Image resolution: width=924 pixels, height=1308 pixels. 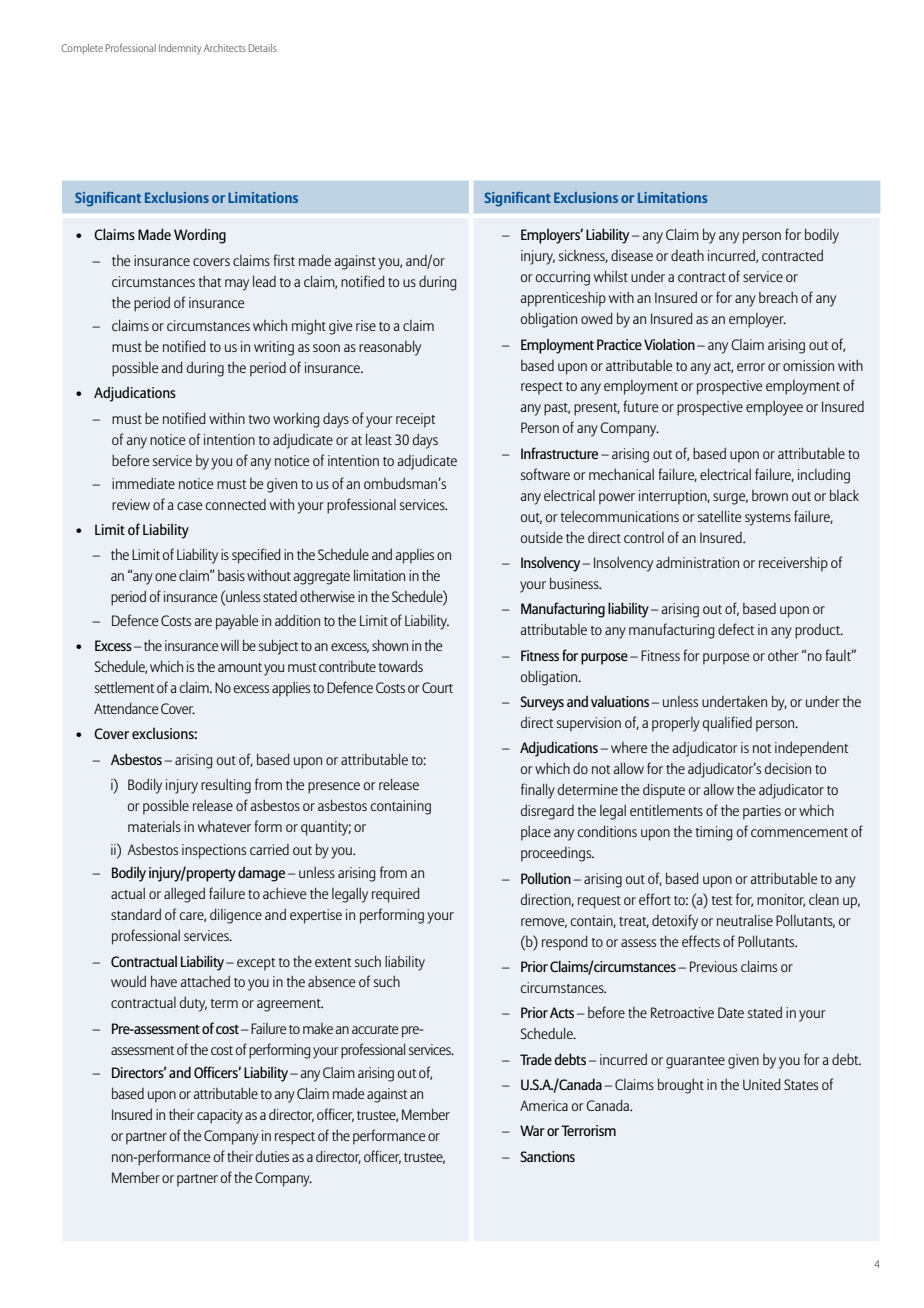 What do you see at coordinates (687, 255) in the document?
I see `death` at bounding box center [687, 255].
